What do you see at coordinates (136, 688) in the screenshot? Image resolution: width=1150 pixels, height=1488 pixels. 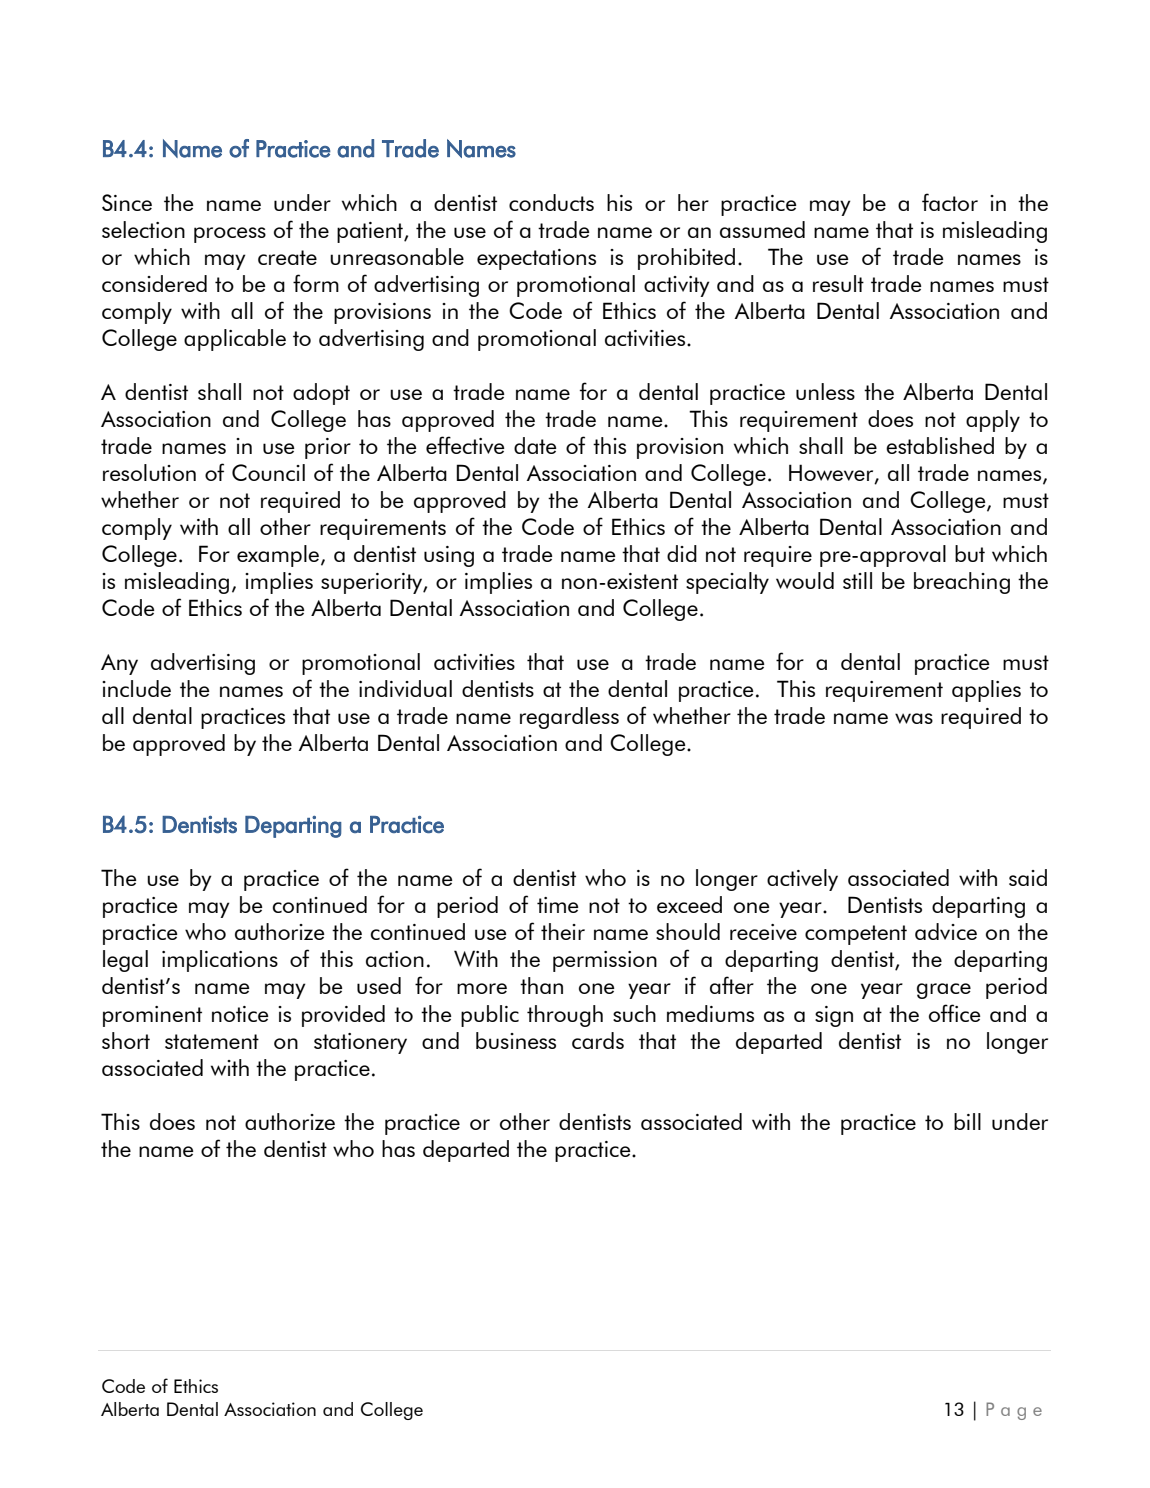 I see `include` at bounding box center [136, 688].
